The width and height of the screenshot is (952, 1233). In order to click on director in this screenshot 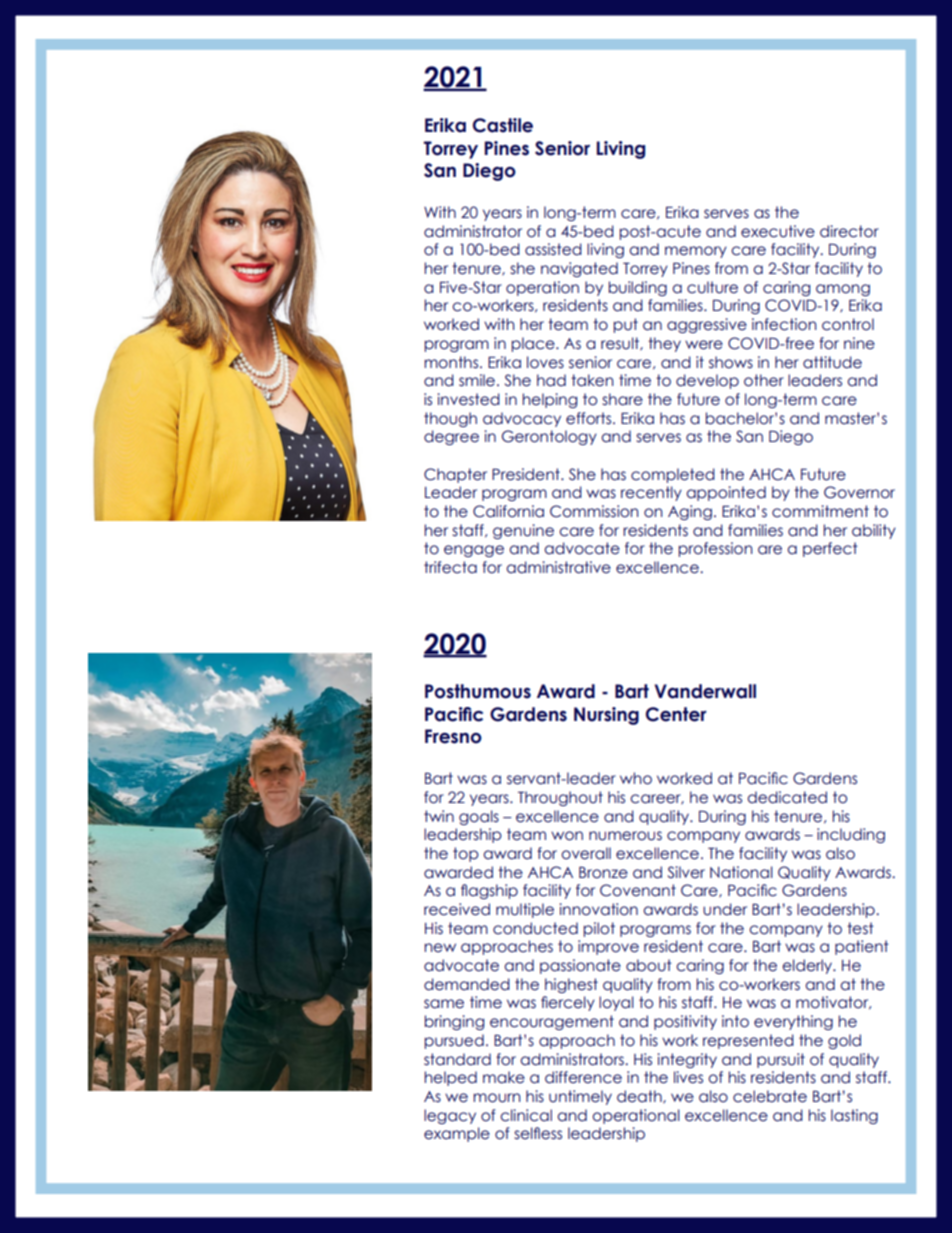, I will do `click(849, 231)`.
